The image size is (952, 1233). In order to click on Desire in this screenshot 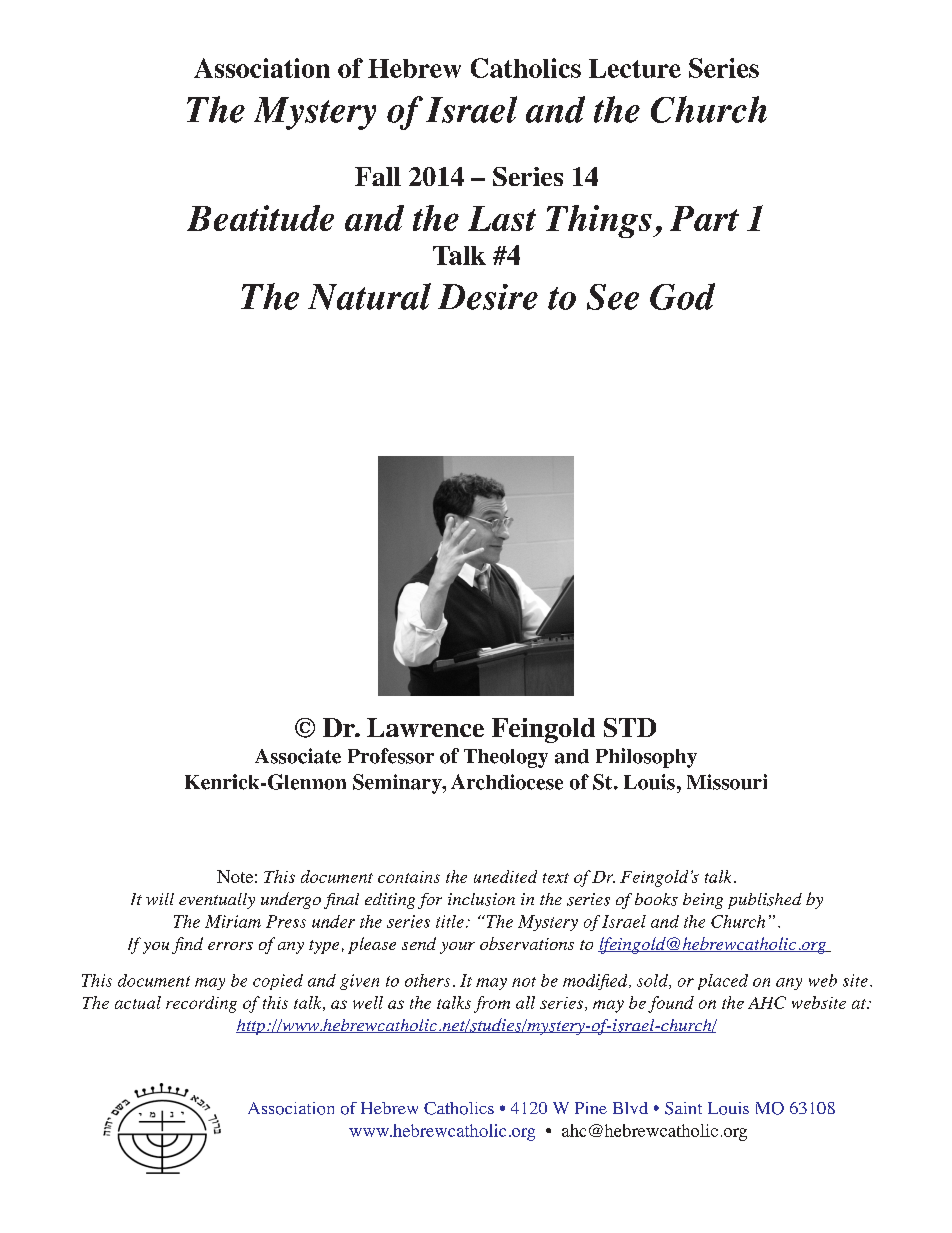, I will do `click(488, 297)`.
